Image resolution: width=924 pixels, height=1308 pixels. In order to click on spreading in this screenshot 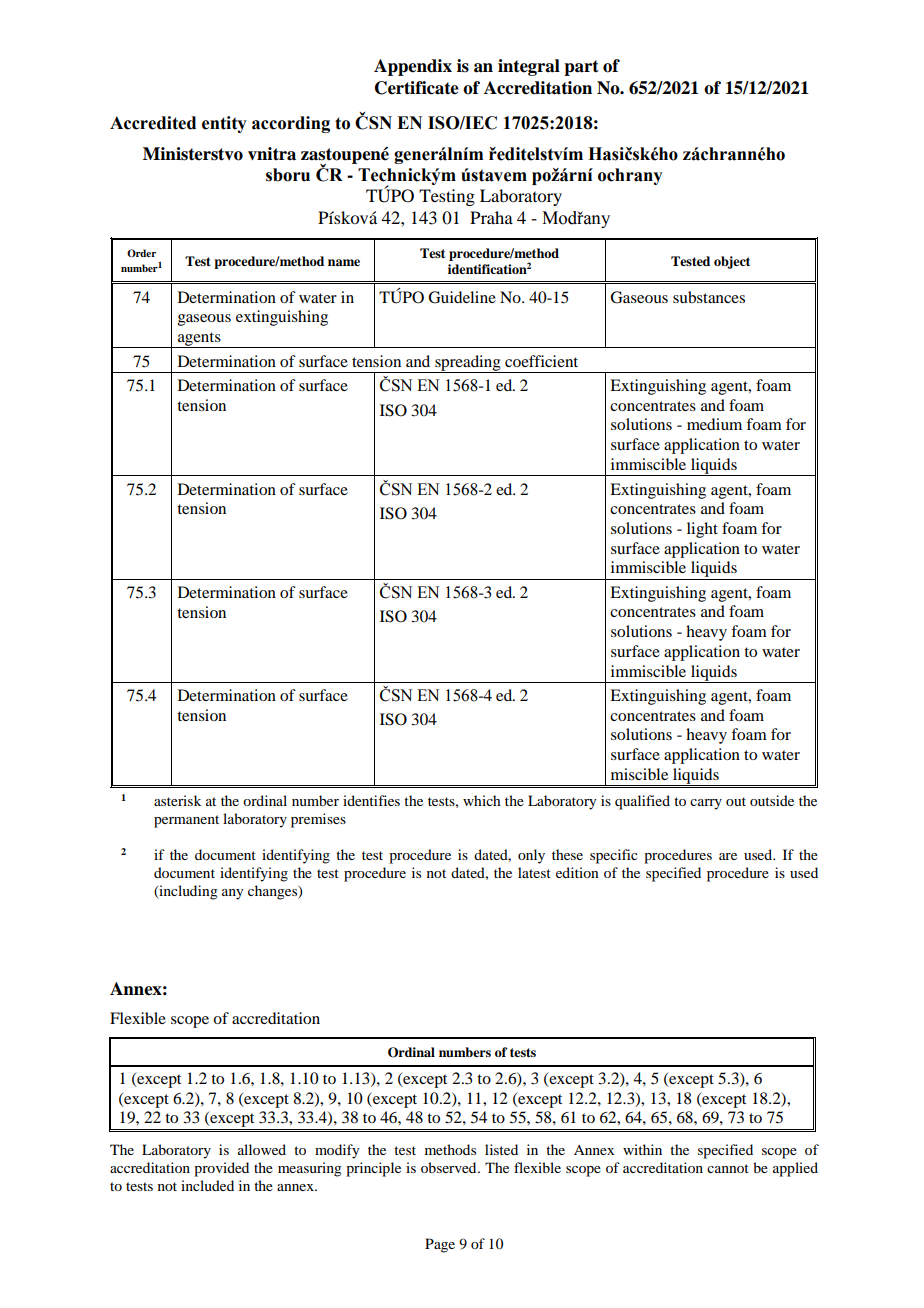, I will do `click(468, 364)`.
